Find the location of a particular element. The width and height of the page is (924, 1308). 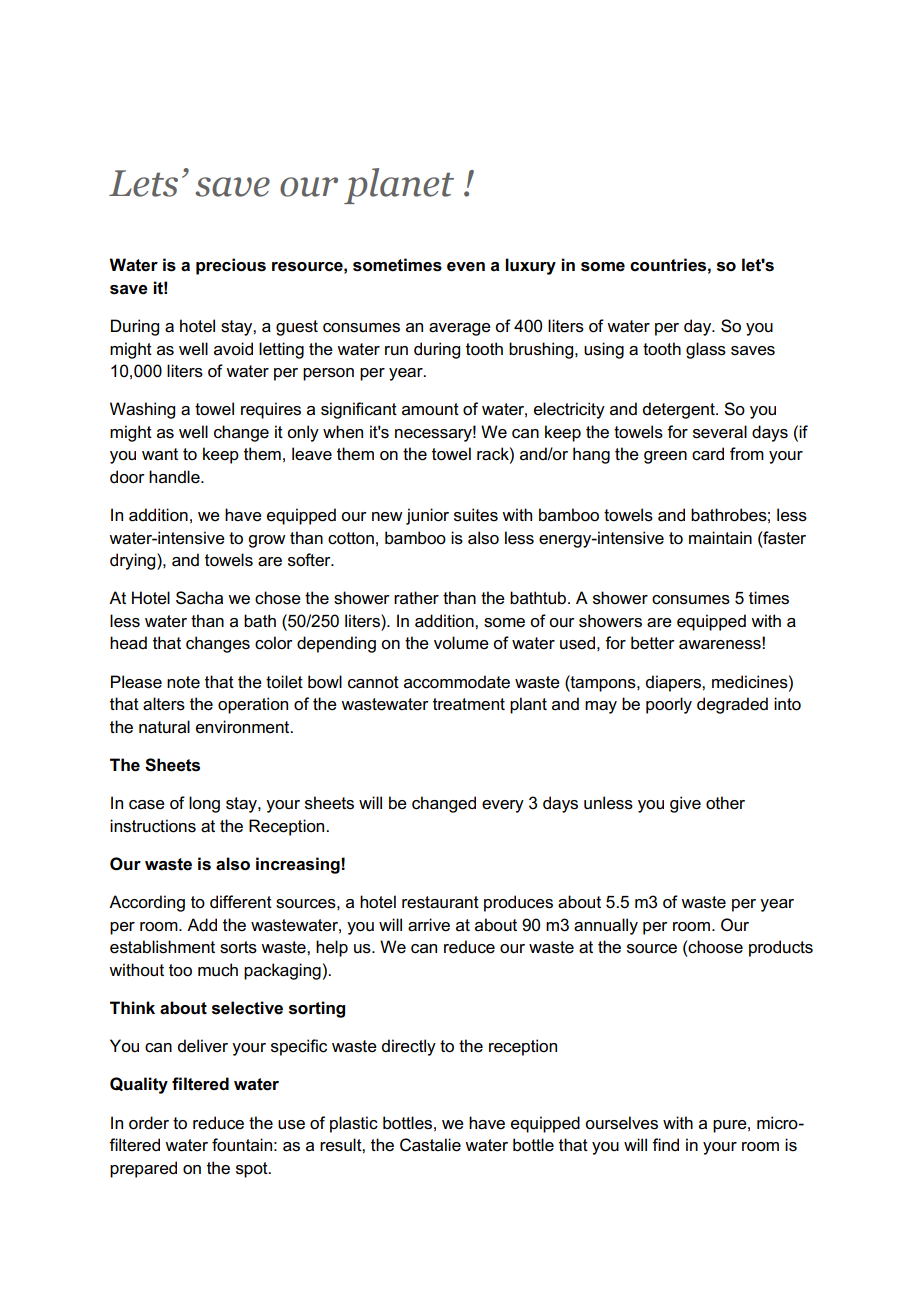

even is located at coordinates (466, 267).
